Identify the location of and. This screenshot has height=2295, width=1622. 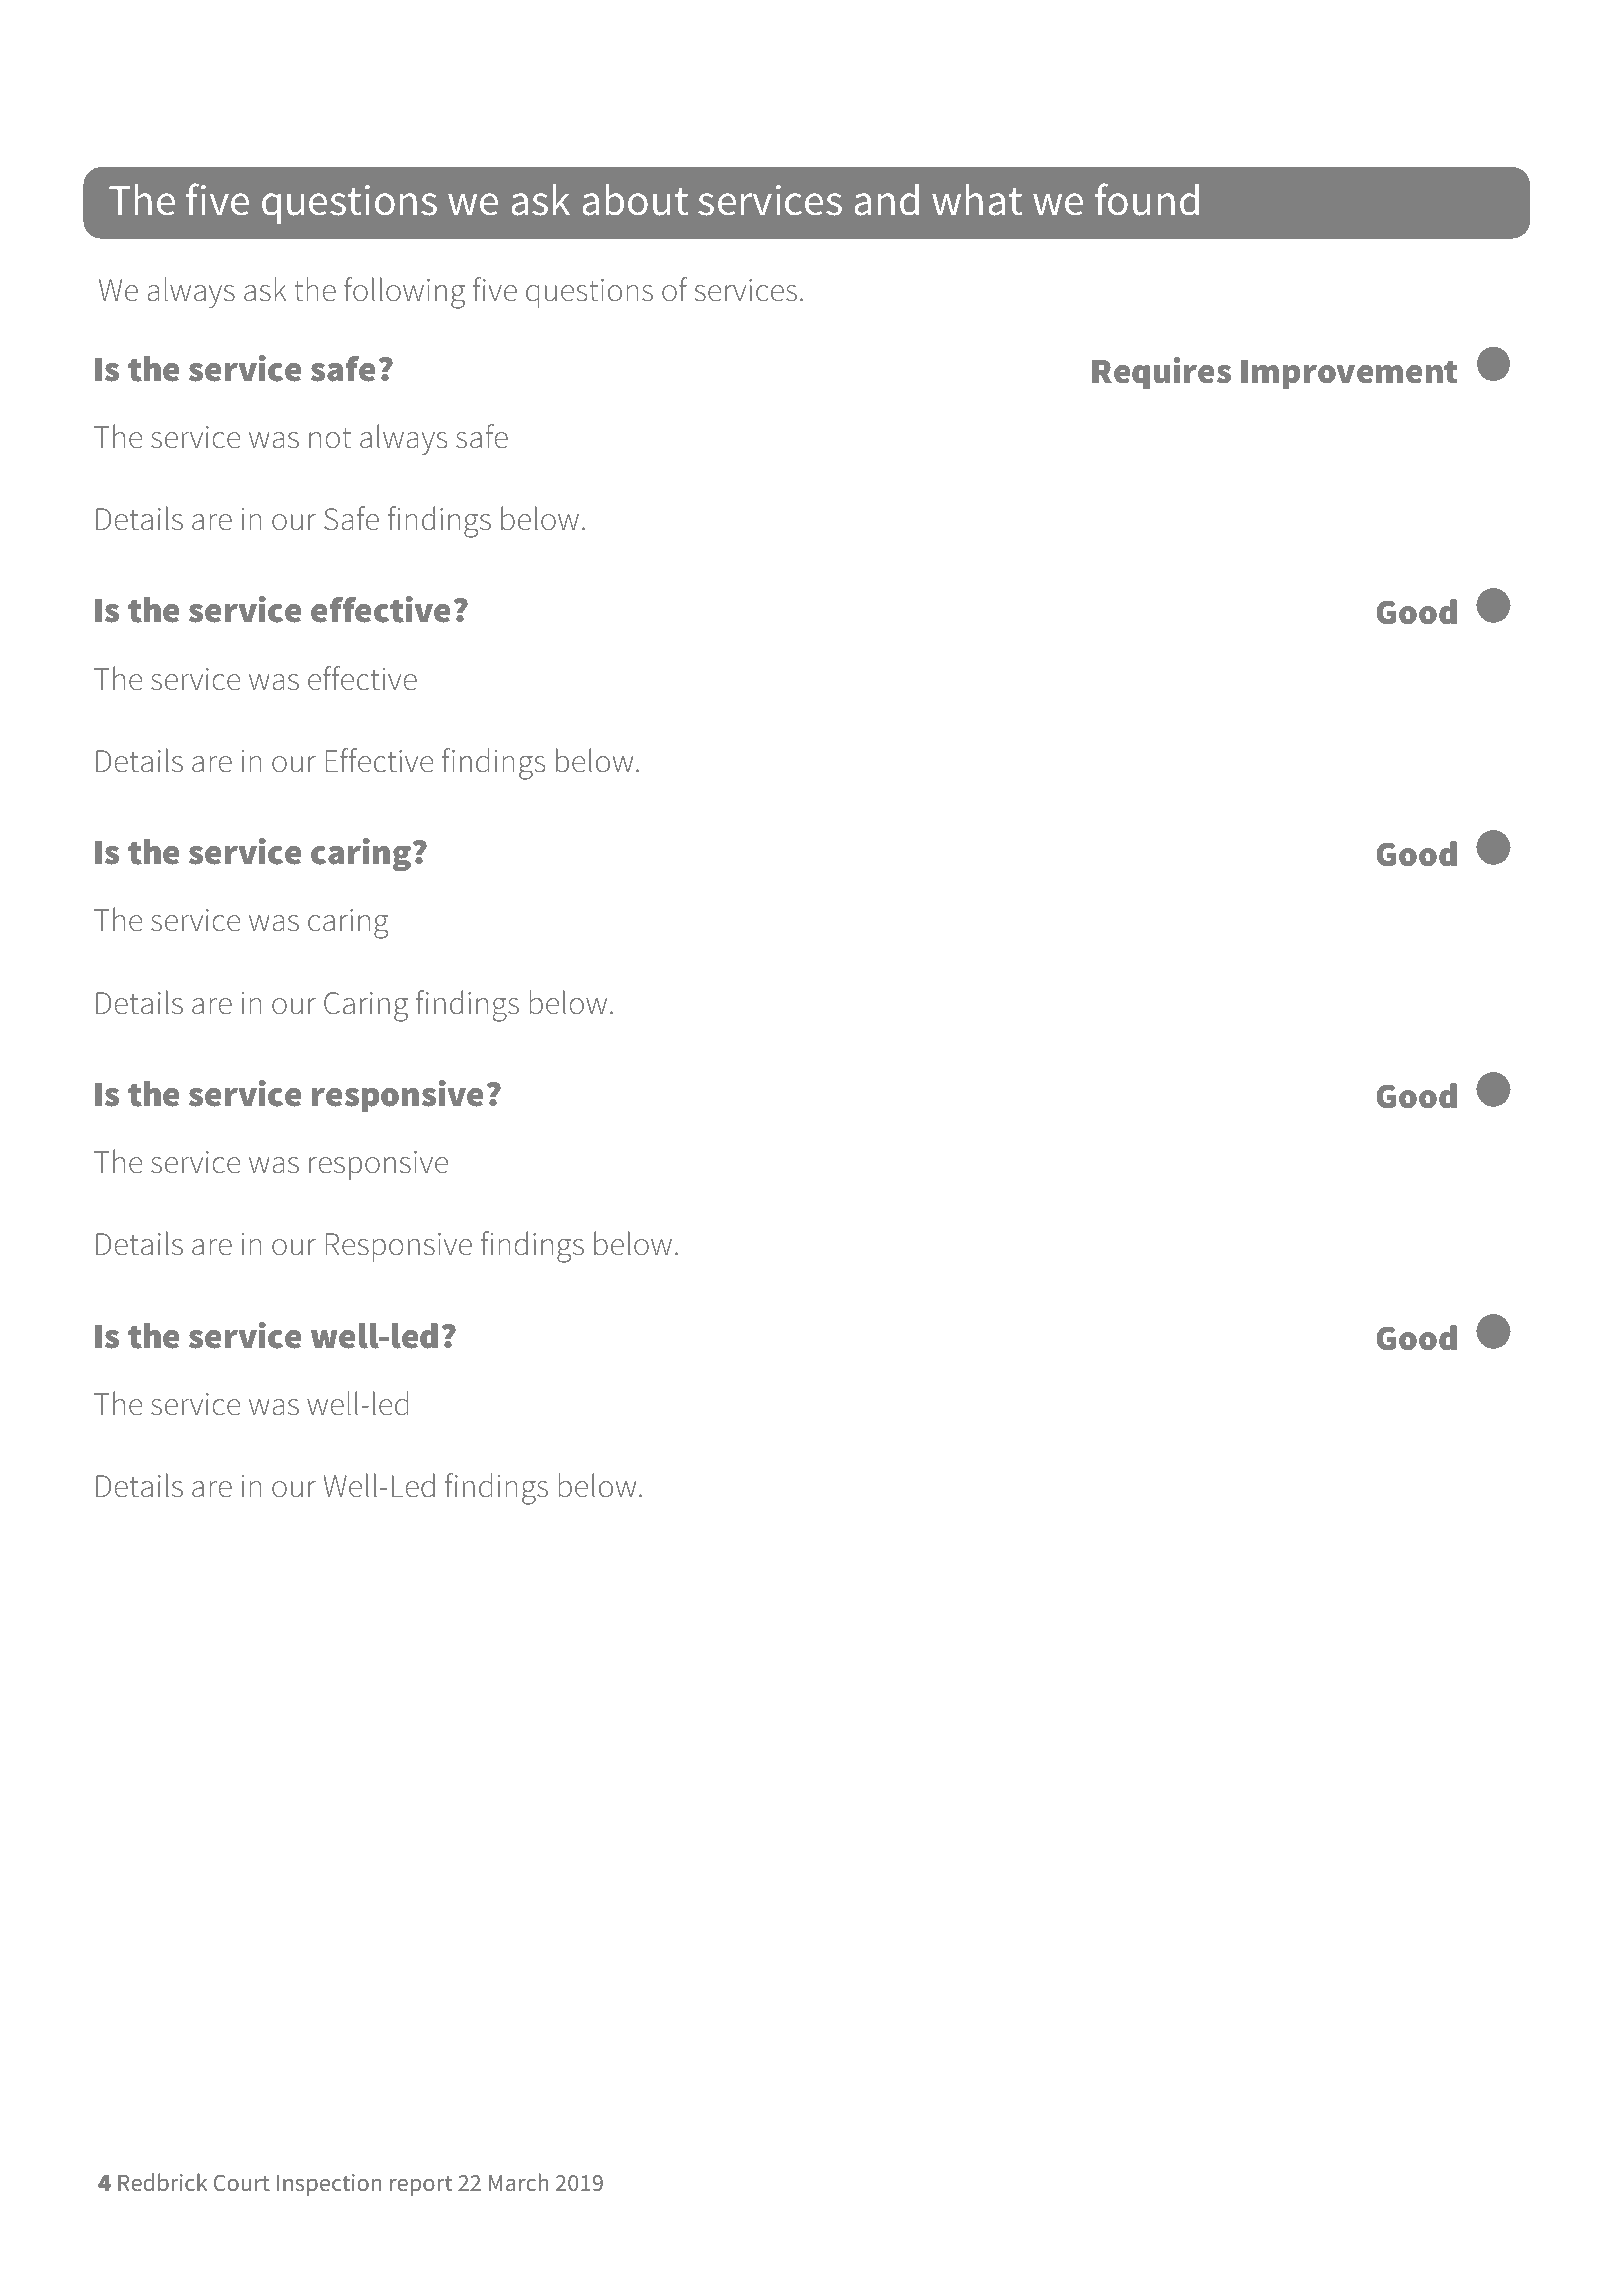
(886, 200).
